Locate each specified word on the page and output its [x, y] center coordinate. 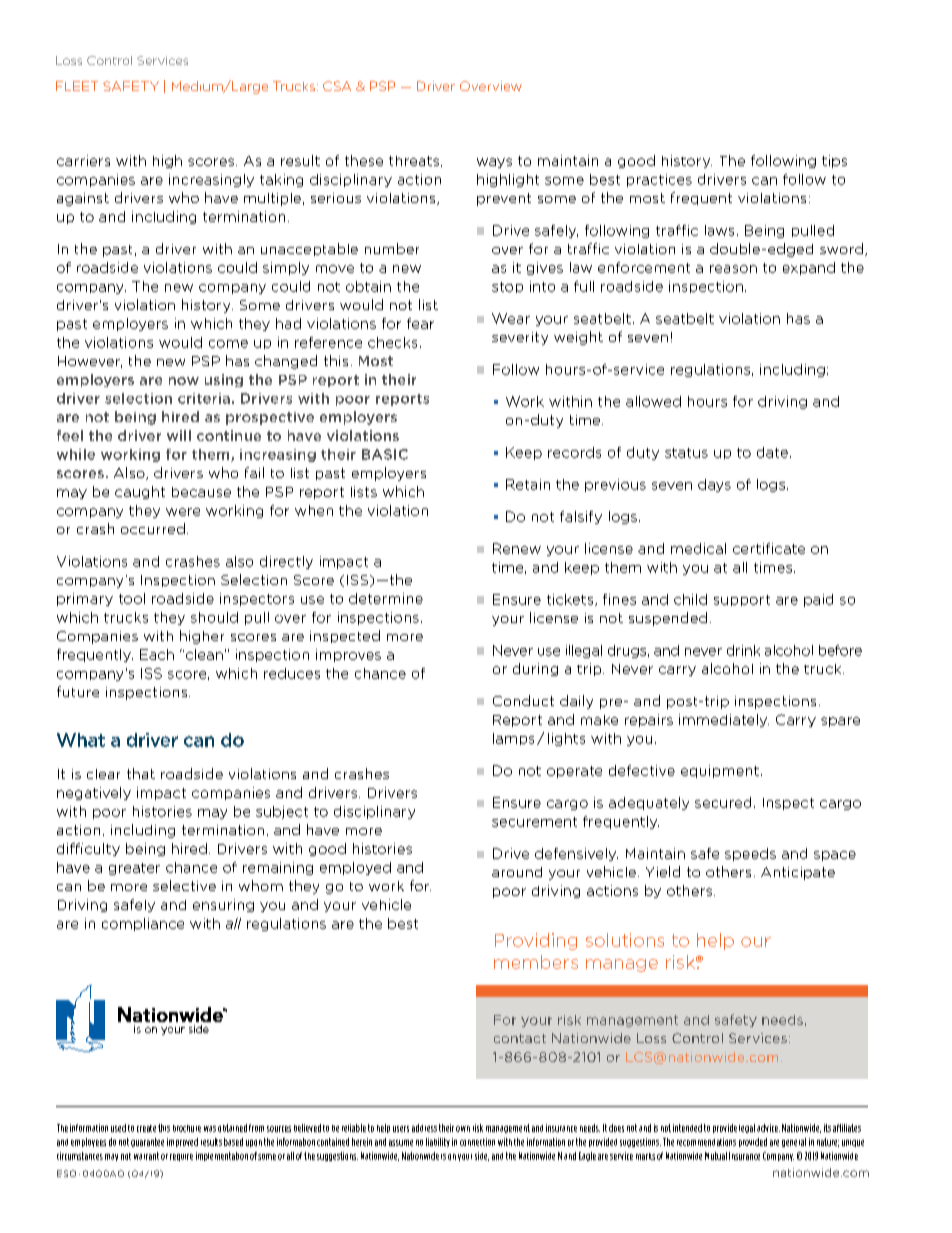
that [141, 773]
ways [494, 163]
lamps [513, 739]
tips [834, 161]
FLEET [77, 86]
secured [723, 802]
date [772, 452]
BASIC [385, 454]
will [179, 435]
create [146, 1128]
